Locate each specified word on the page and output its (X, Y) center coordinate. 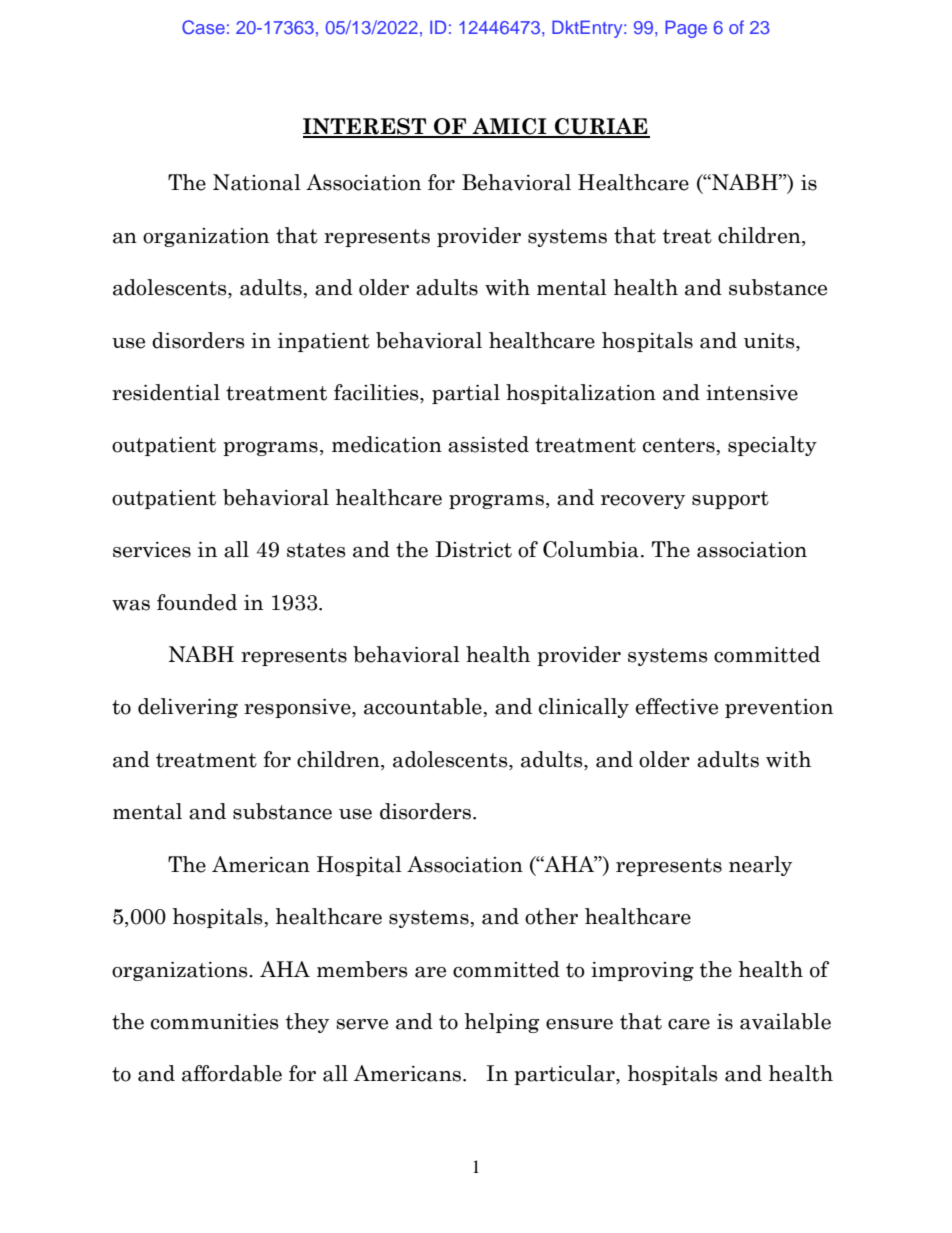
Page (686, 29)
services (152, 550)
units (770, 341)
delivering (188, 708)
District (473, 549)
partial (466, 394)
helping (502, 1023)
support (730, 500)
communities (214, 1022)
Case (203, 27)
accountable (423, 706)
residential (166, 392)
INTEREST (366, 127)
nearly (760, 866)
